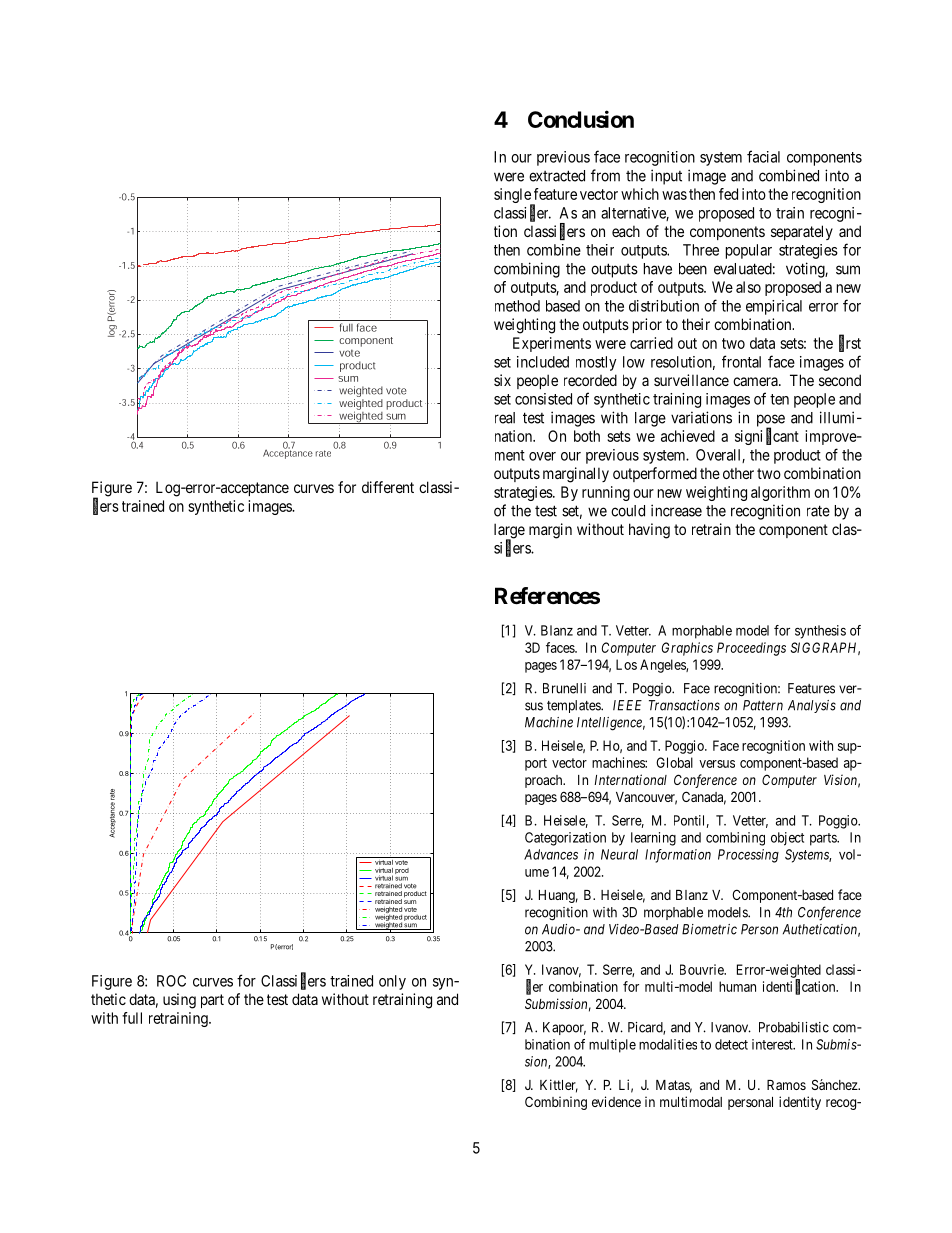 The height and width of the image is (1233, 952). I want to click on extracted, so click(557, 176).
